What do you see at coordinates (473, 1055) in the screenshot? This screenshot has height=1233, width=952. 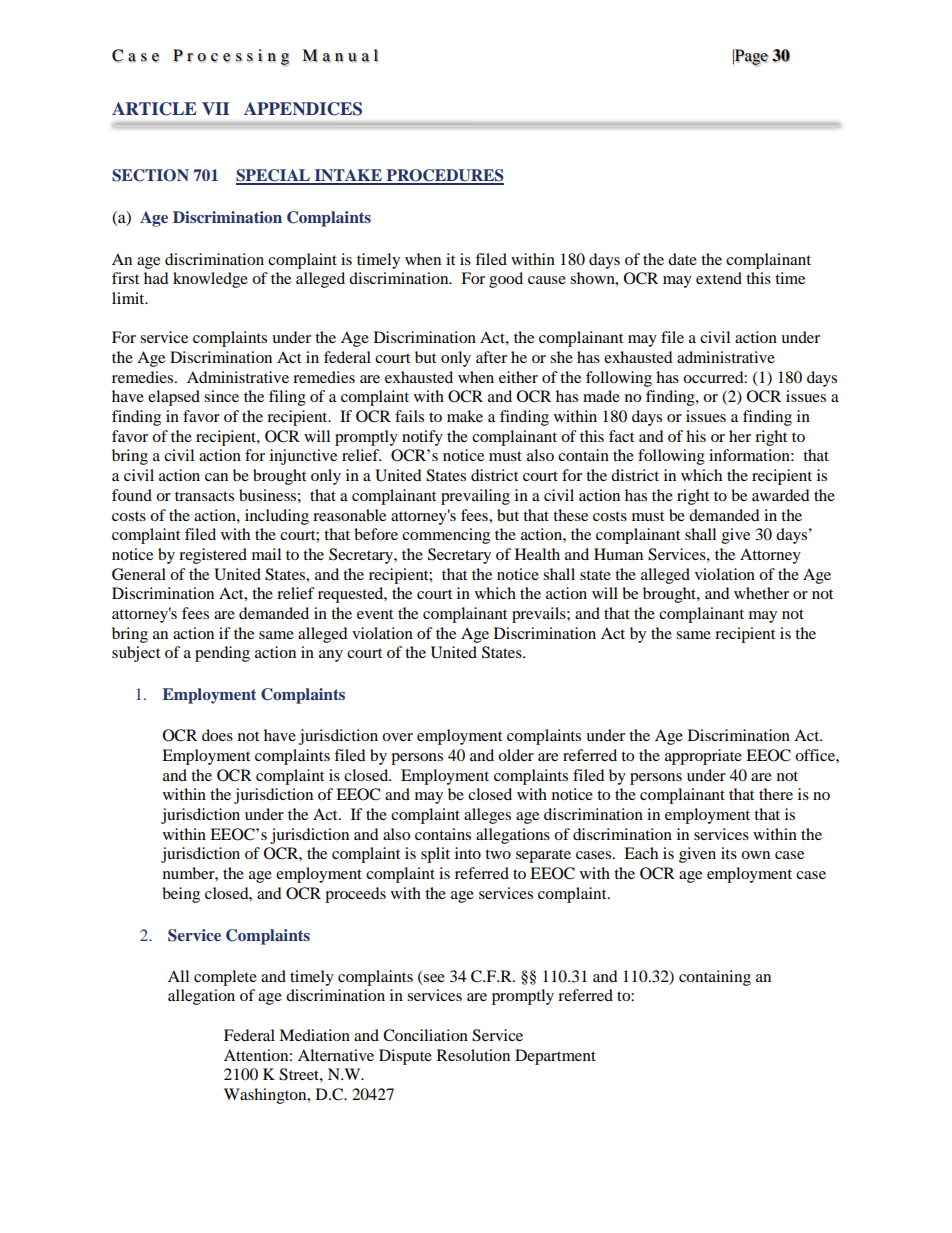 I see `Resolution` at bounding box center [473, 1055].
